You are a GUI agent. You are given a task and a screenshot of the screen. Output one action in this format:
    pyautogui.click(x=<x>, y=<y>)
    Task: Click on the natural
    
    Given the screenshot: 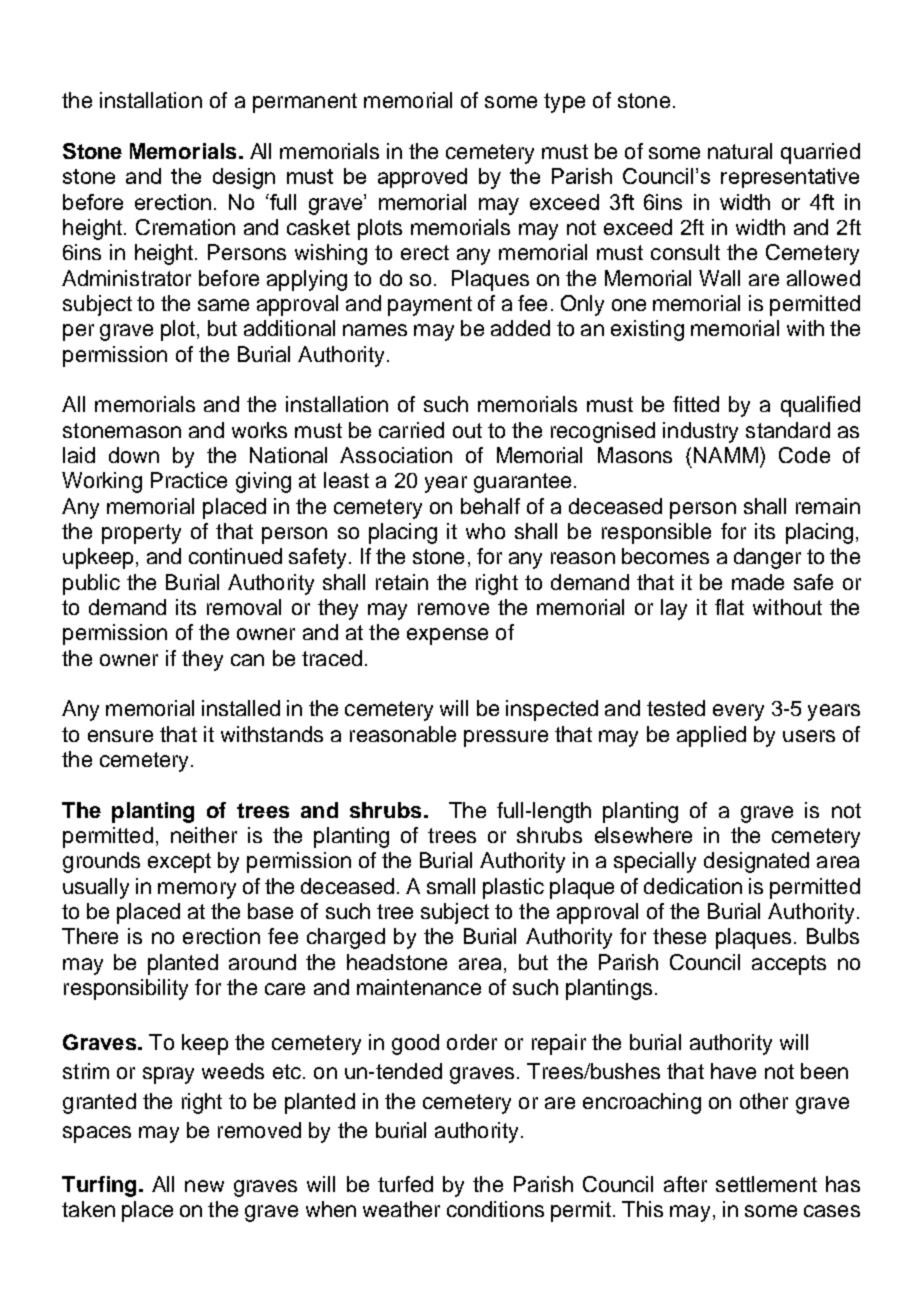 What is the action you would take?
    pyautogui.click(x=740, y=151)
